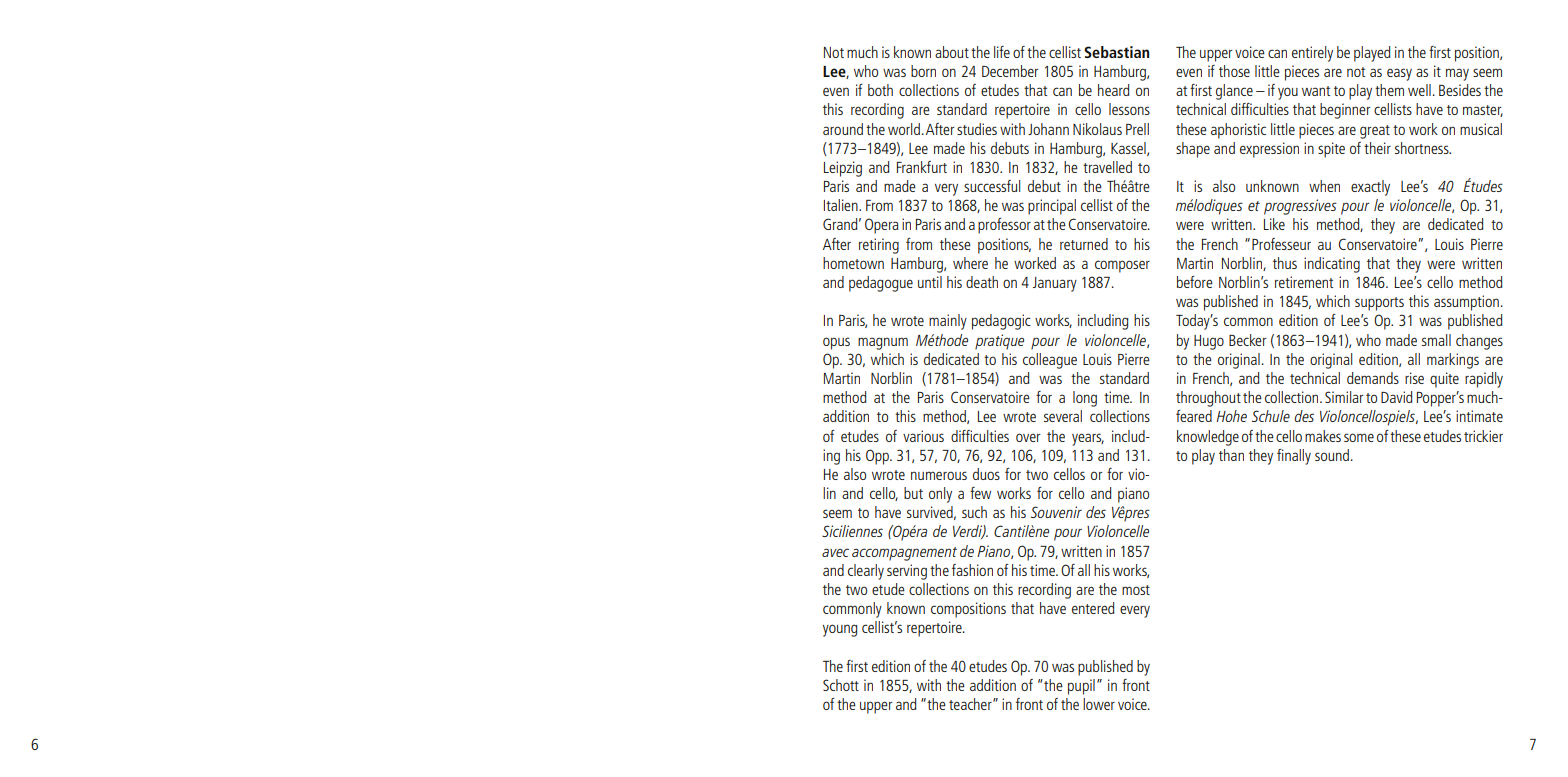  I want to click on Schott, so click(841, 685).
